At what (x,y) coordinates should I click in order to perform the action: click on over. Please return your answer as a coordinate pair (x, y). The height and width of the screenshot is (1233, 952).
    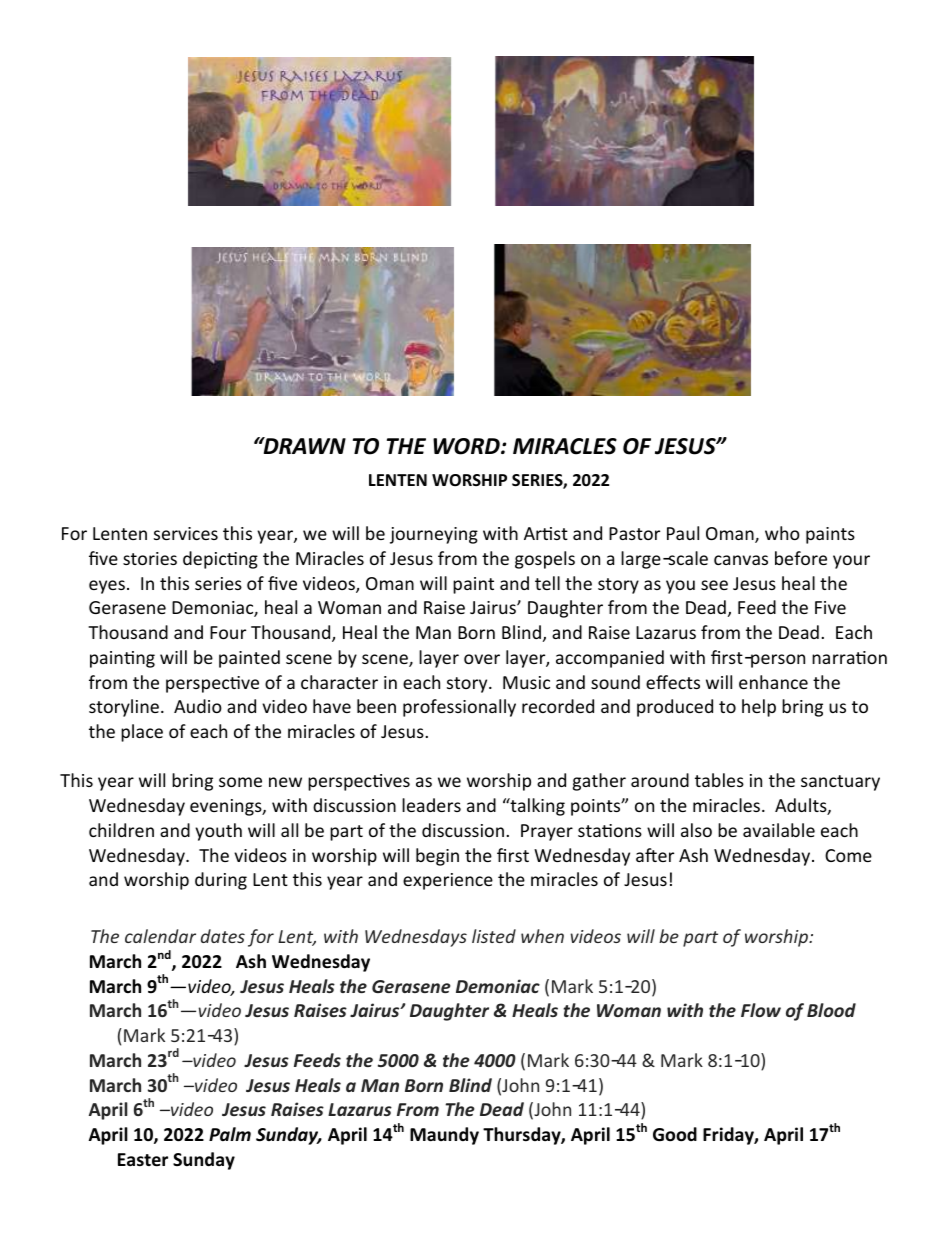
    Looking at the image, I should click on (482, 659).
